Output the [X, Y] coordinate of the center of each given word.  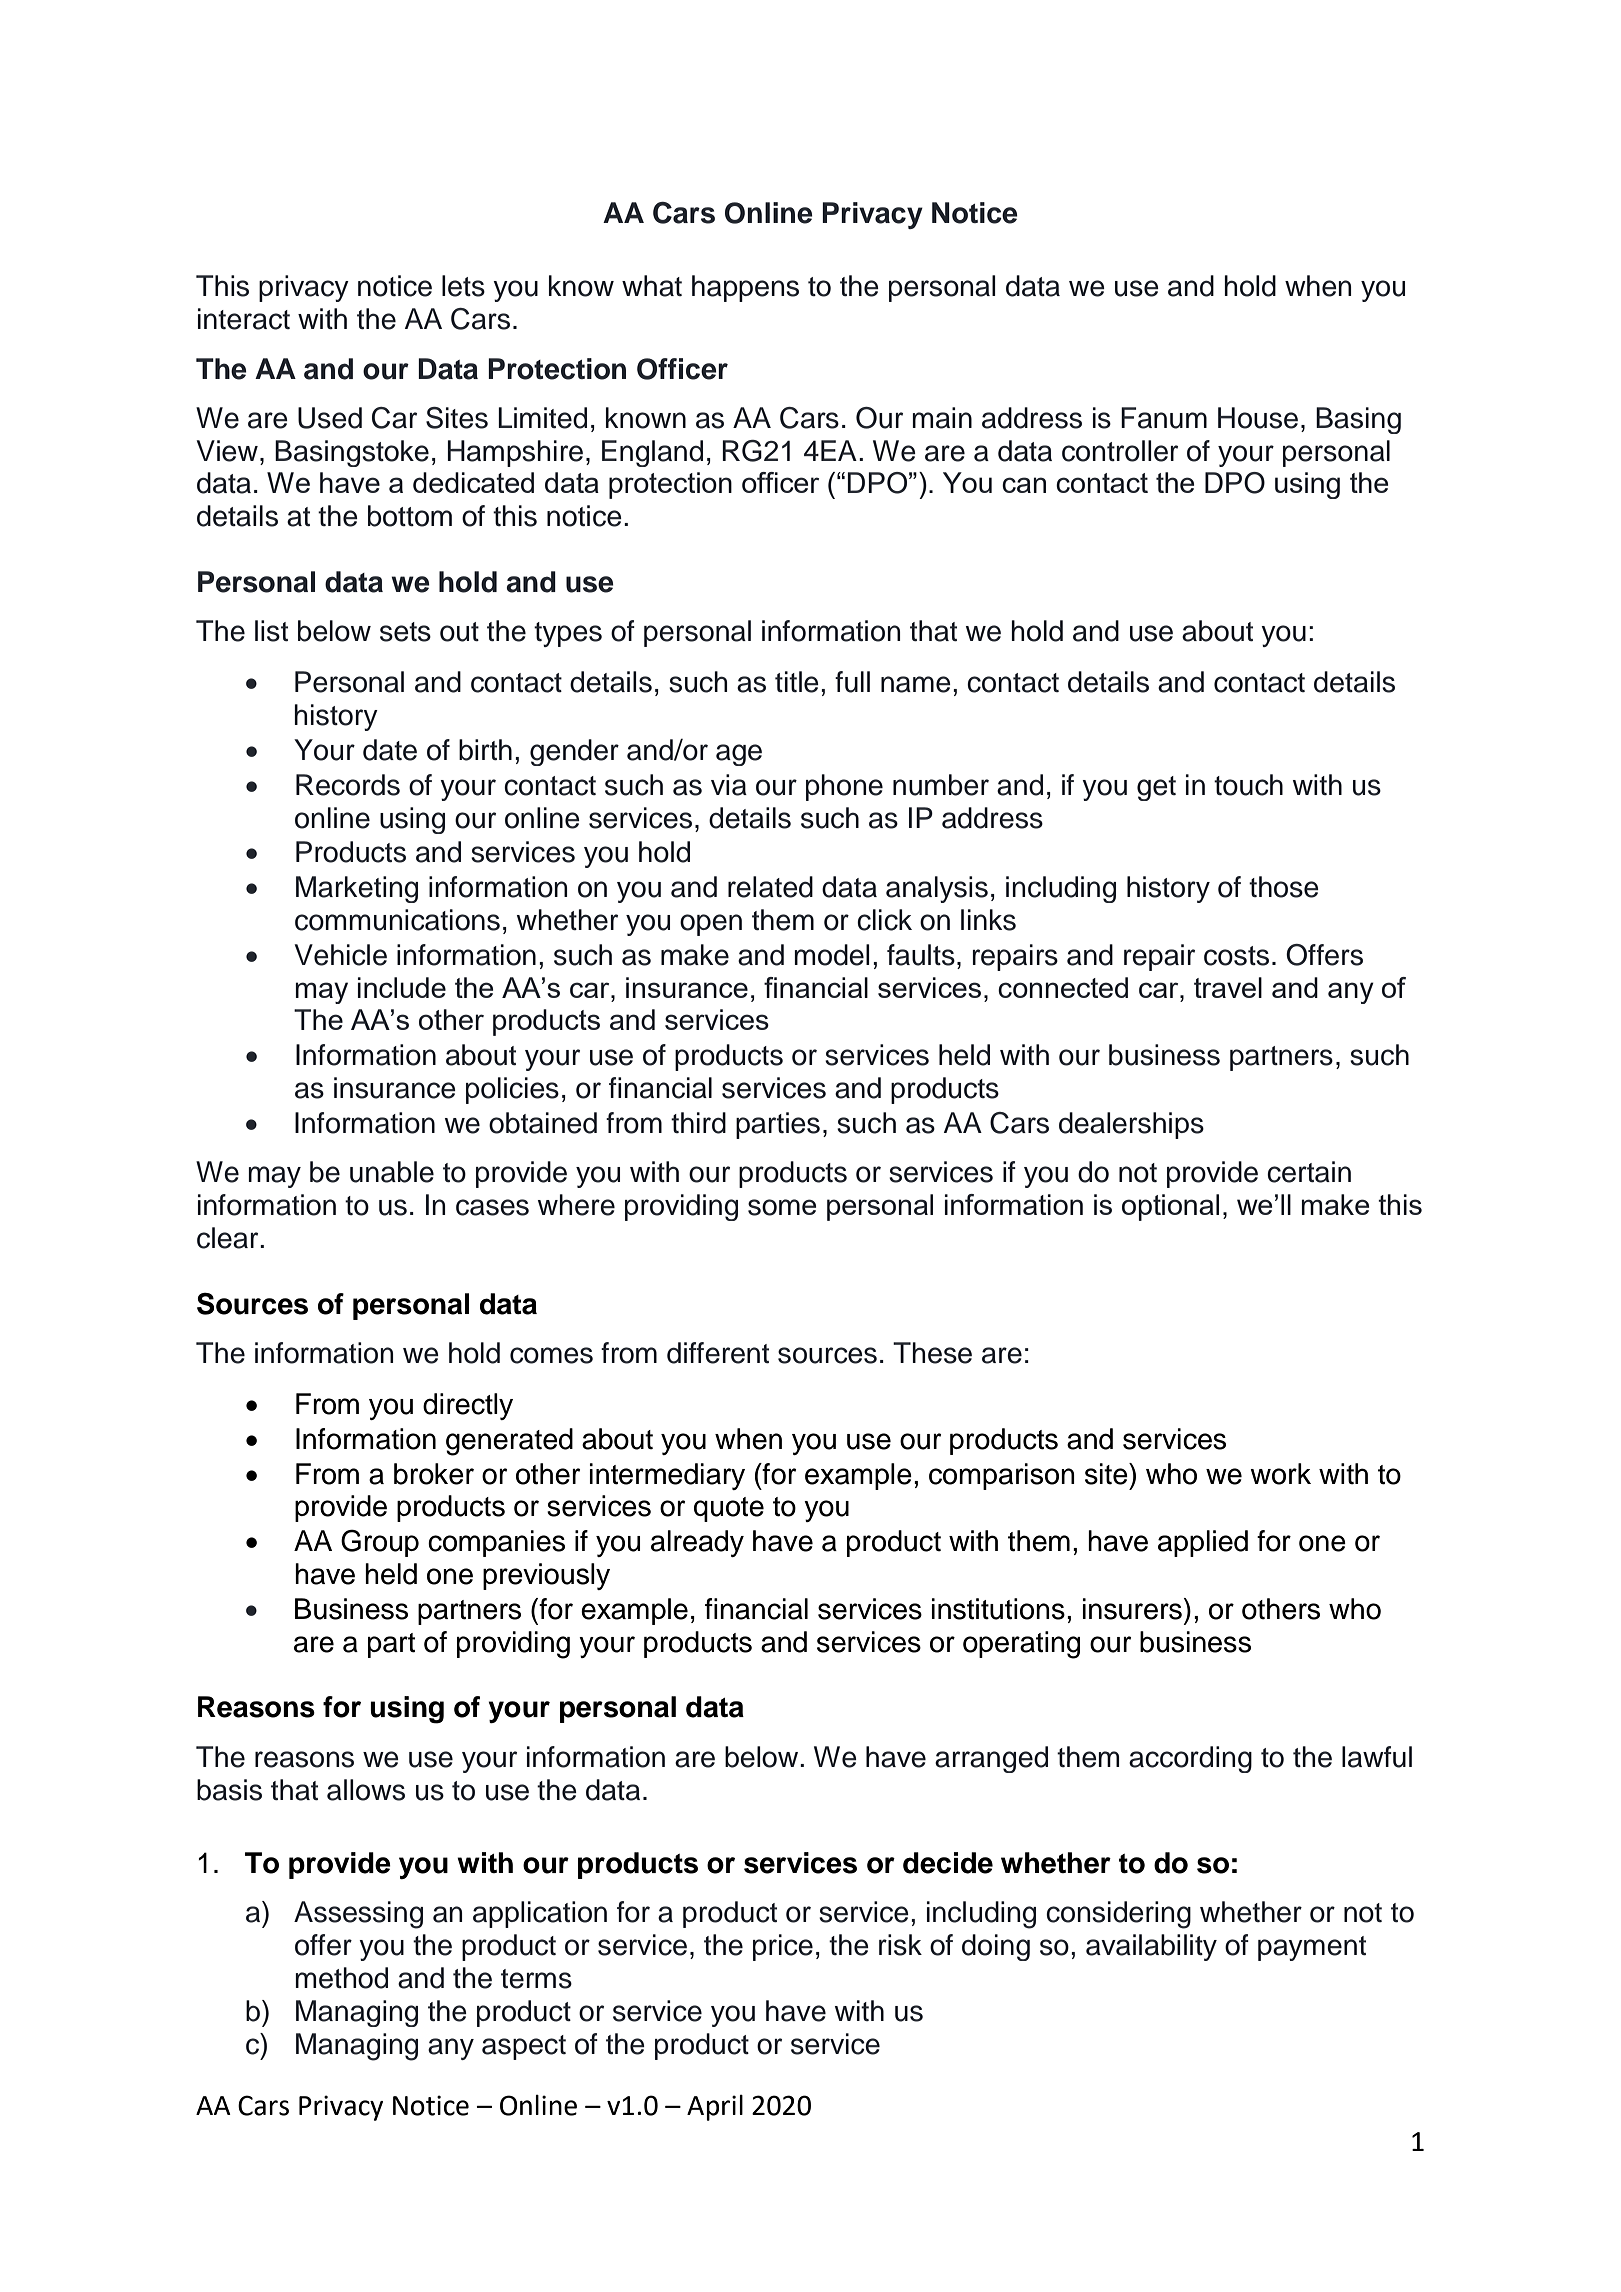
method [341, 1978]
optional [1170, 1207]
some [782, 1207]
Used [330, 418]
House [1258, 418]
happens [745, 288]
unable [392, 1172]
